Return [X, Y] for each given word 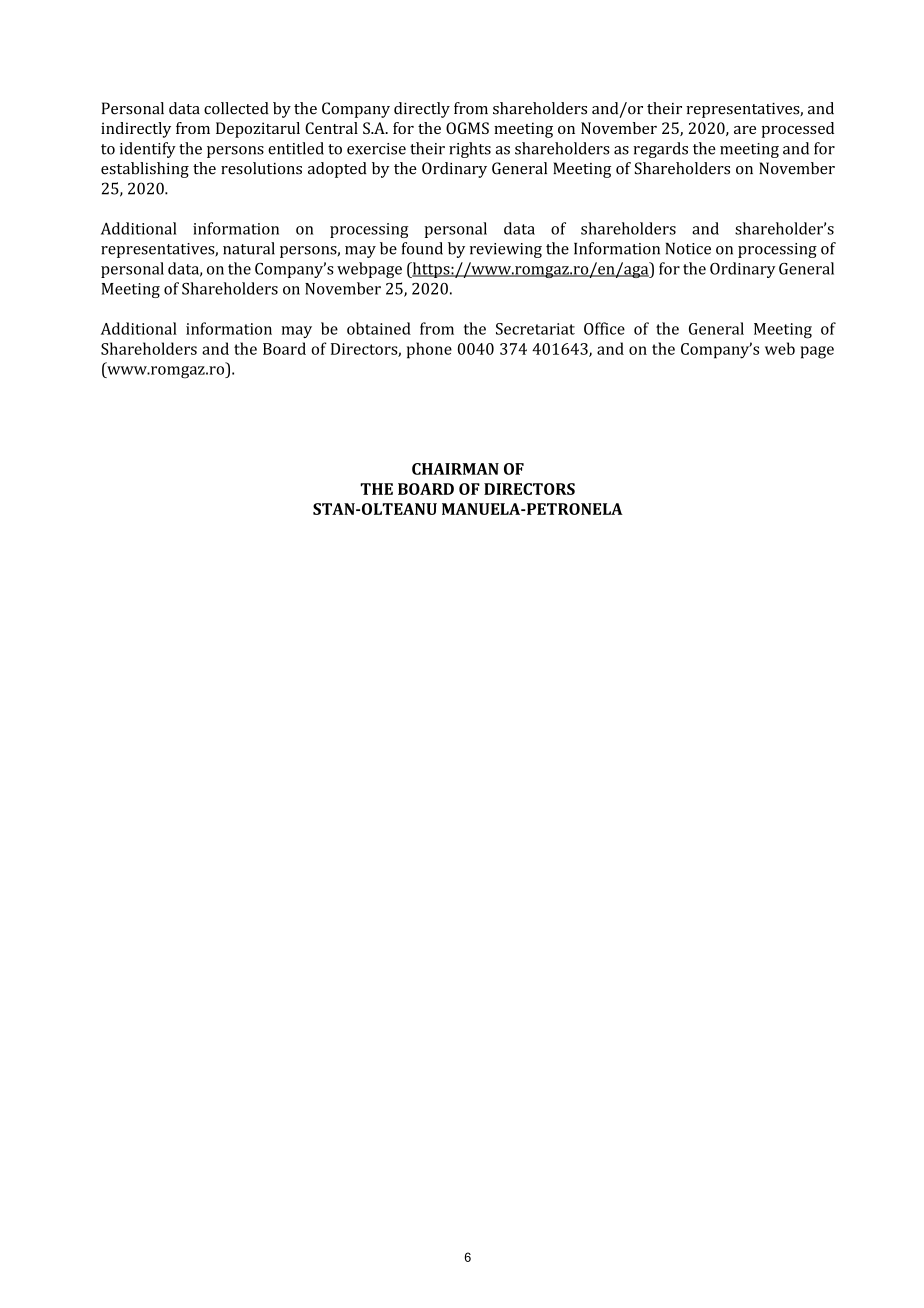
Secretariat [535, 329]
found [422, 248]
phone [429, 350]
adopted [337, 170]
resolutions [261, 168]
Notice [688, 249]
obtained [379, 328]
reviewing [506, 250]
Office [604, 328]
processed [798, 130]
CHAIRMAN [455, 469]
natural [249, 248]
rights [470, 150]
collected [236, 108]
